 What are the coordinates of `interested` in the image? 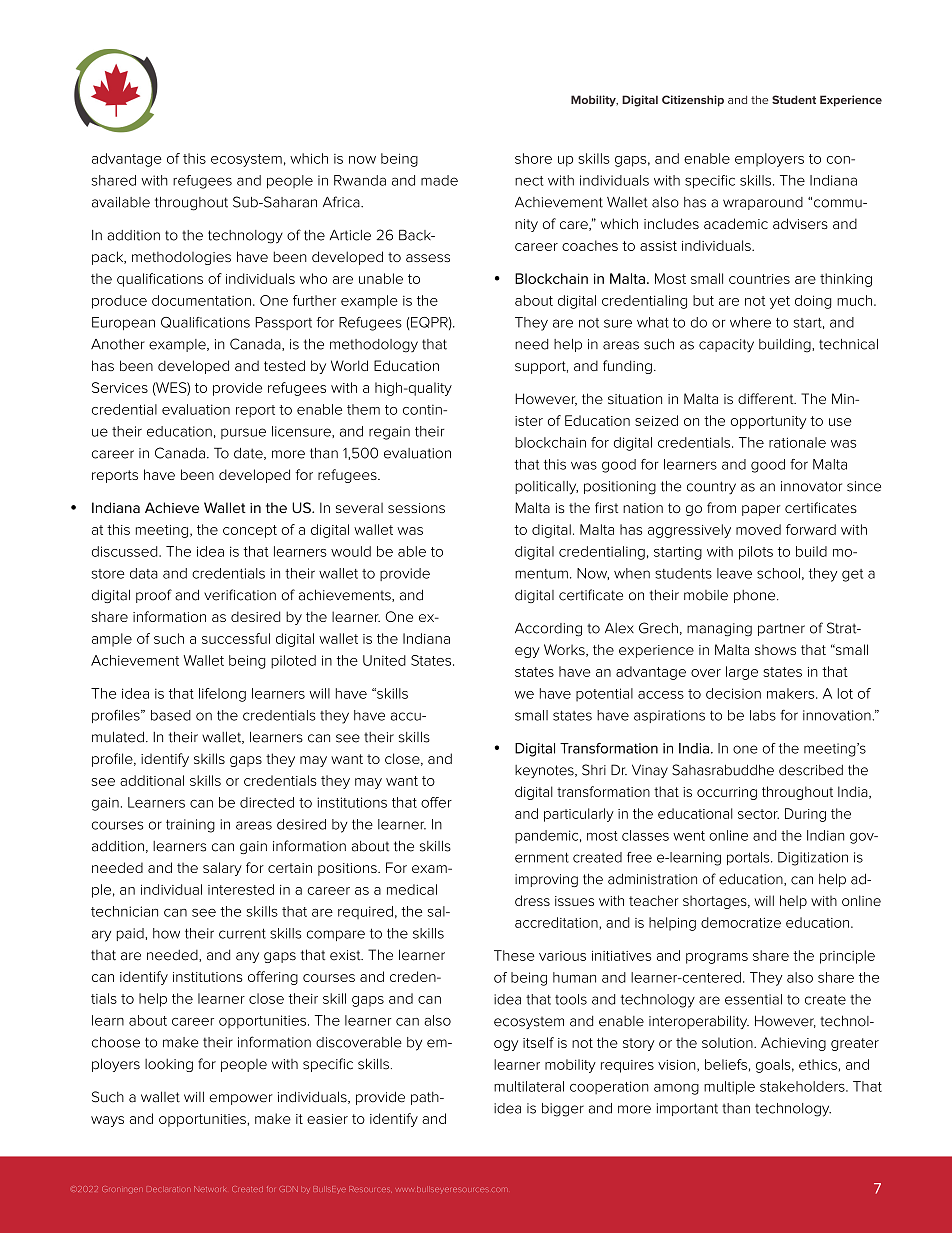 It's located at (241, 889).
